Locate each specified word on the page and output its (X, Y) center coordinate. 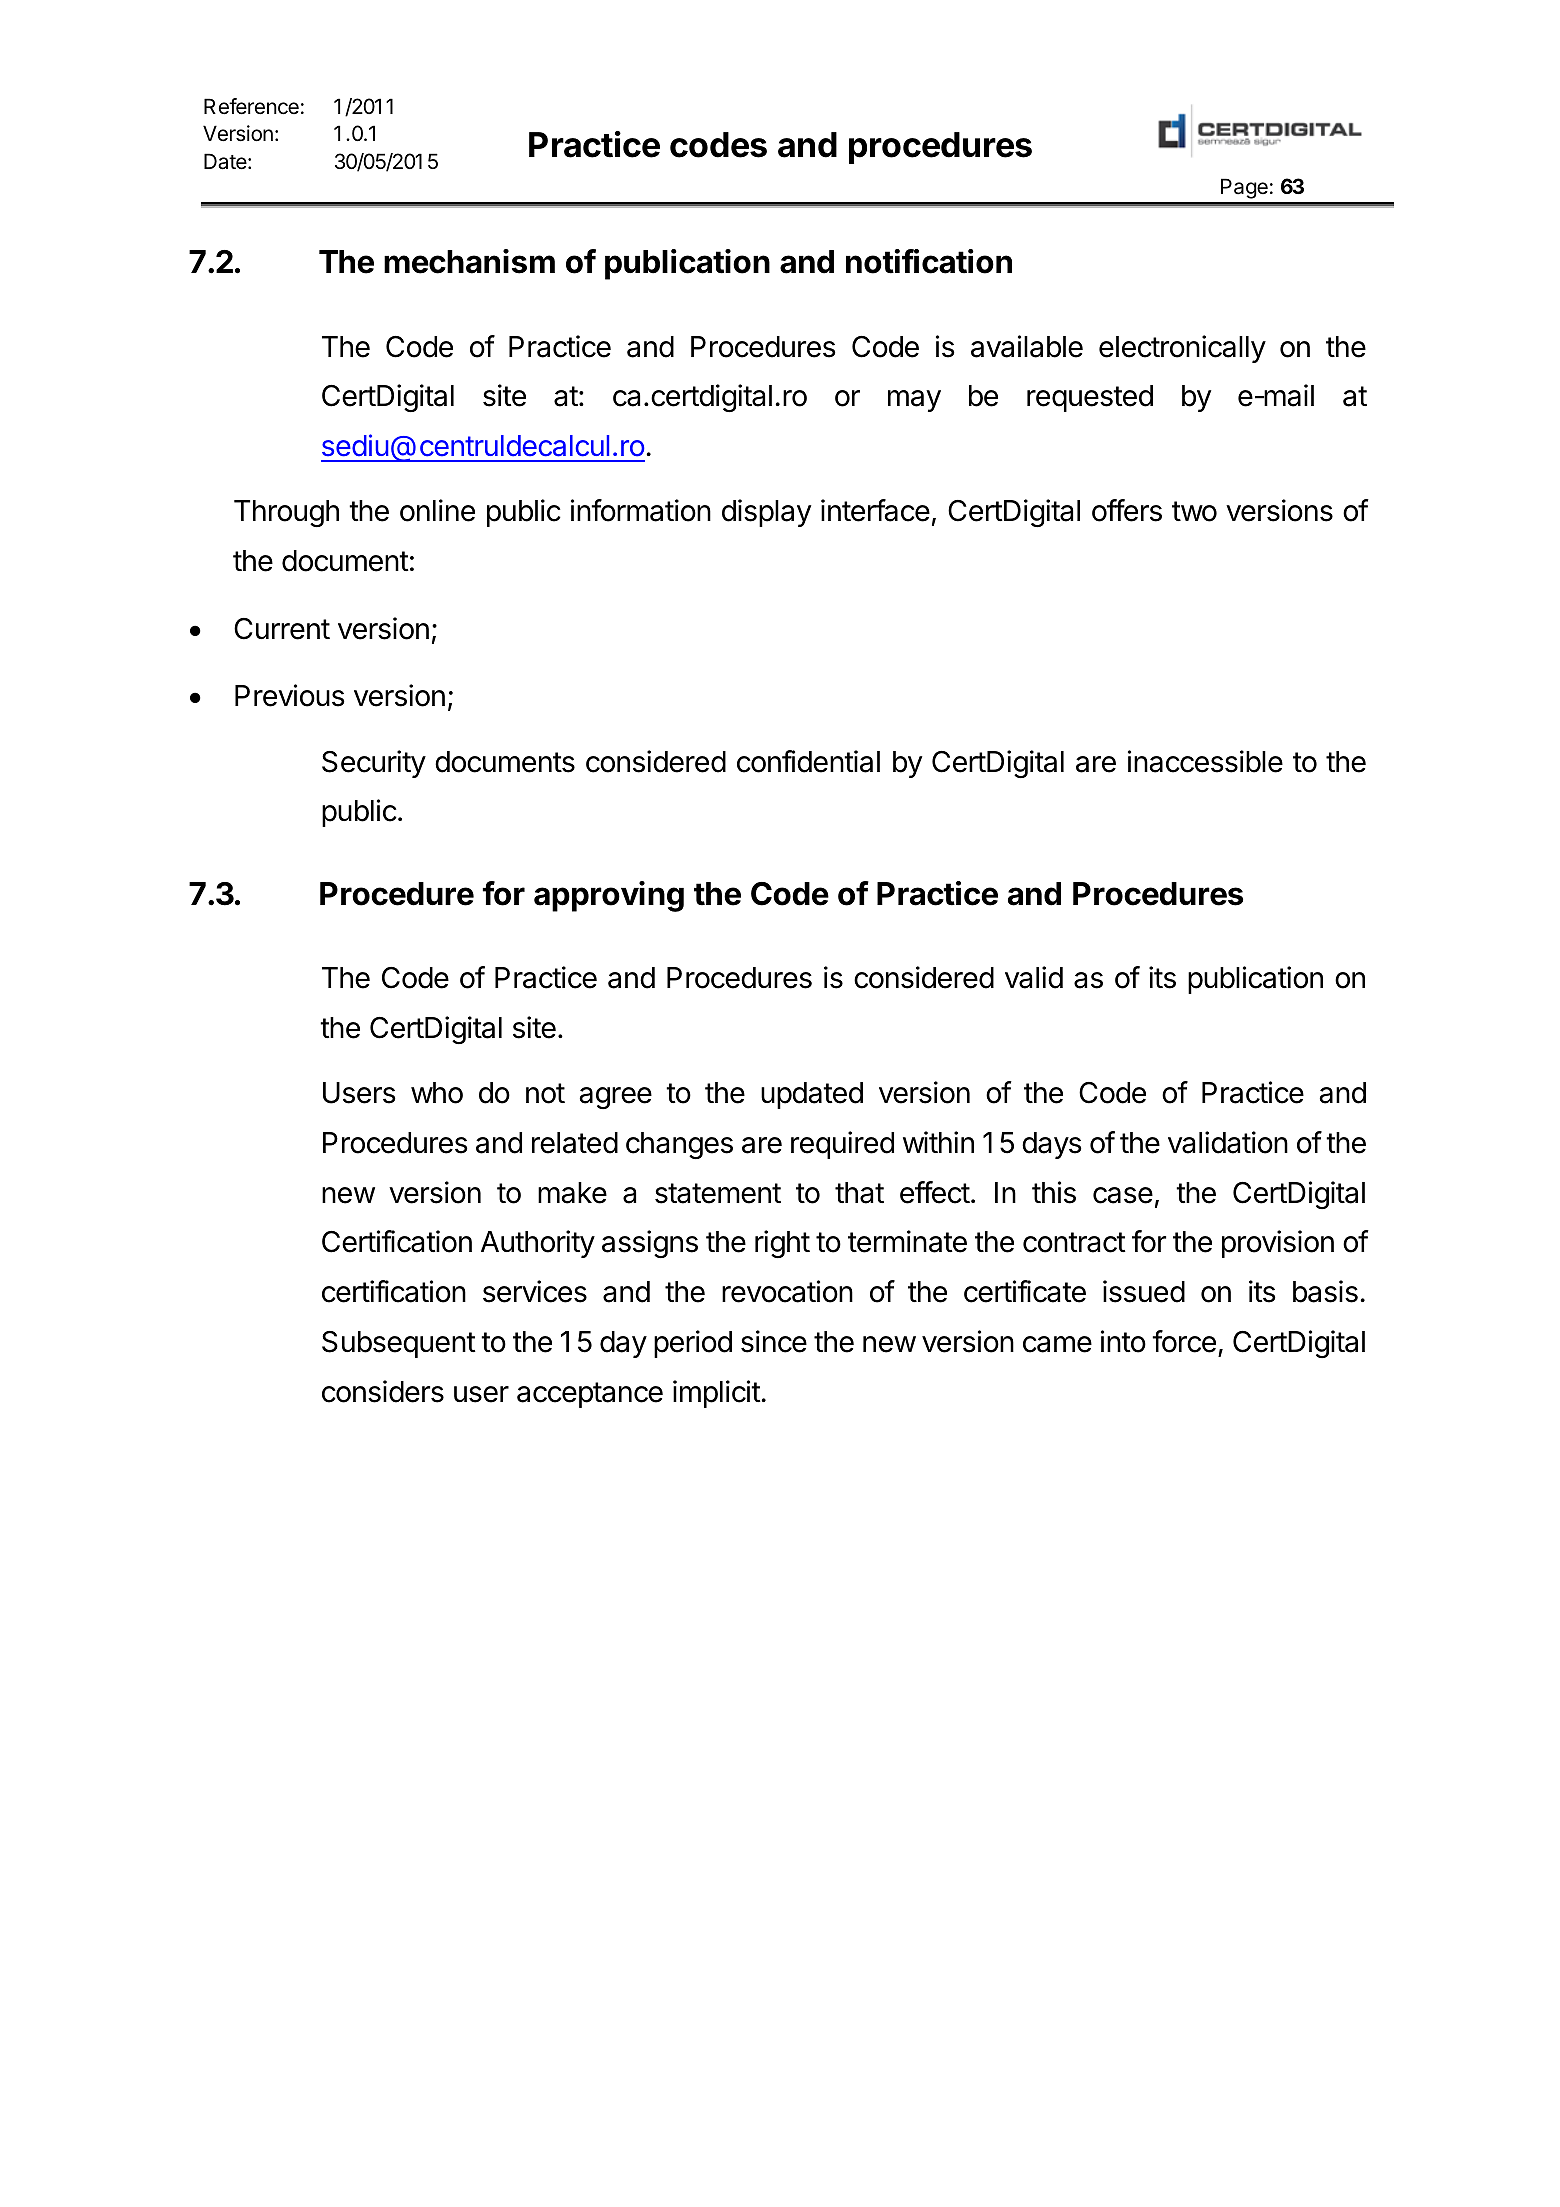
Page (1244, 188)
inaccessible (1205, 761)
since (774, 1341)
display (766, 513)
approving (609, 896)
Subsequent (399, 1344)
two (1194, 511)
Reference (251, 106)
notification (929, 261)
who (437, 1093)
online (437, 510)
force (1184, 1341)
